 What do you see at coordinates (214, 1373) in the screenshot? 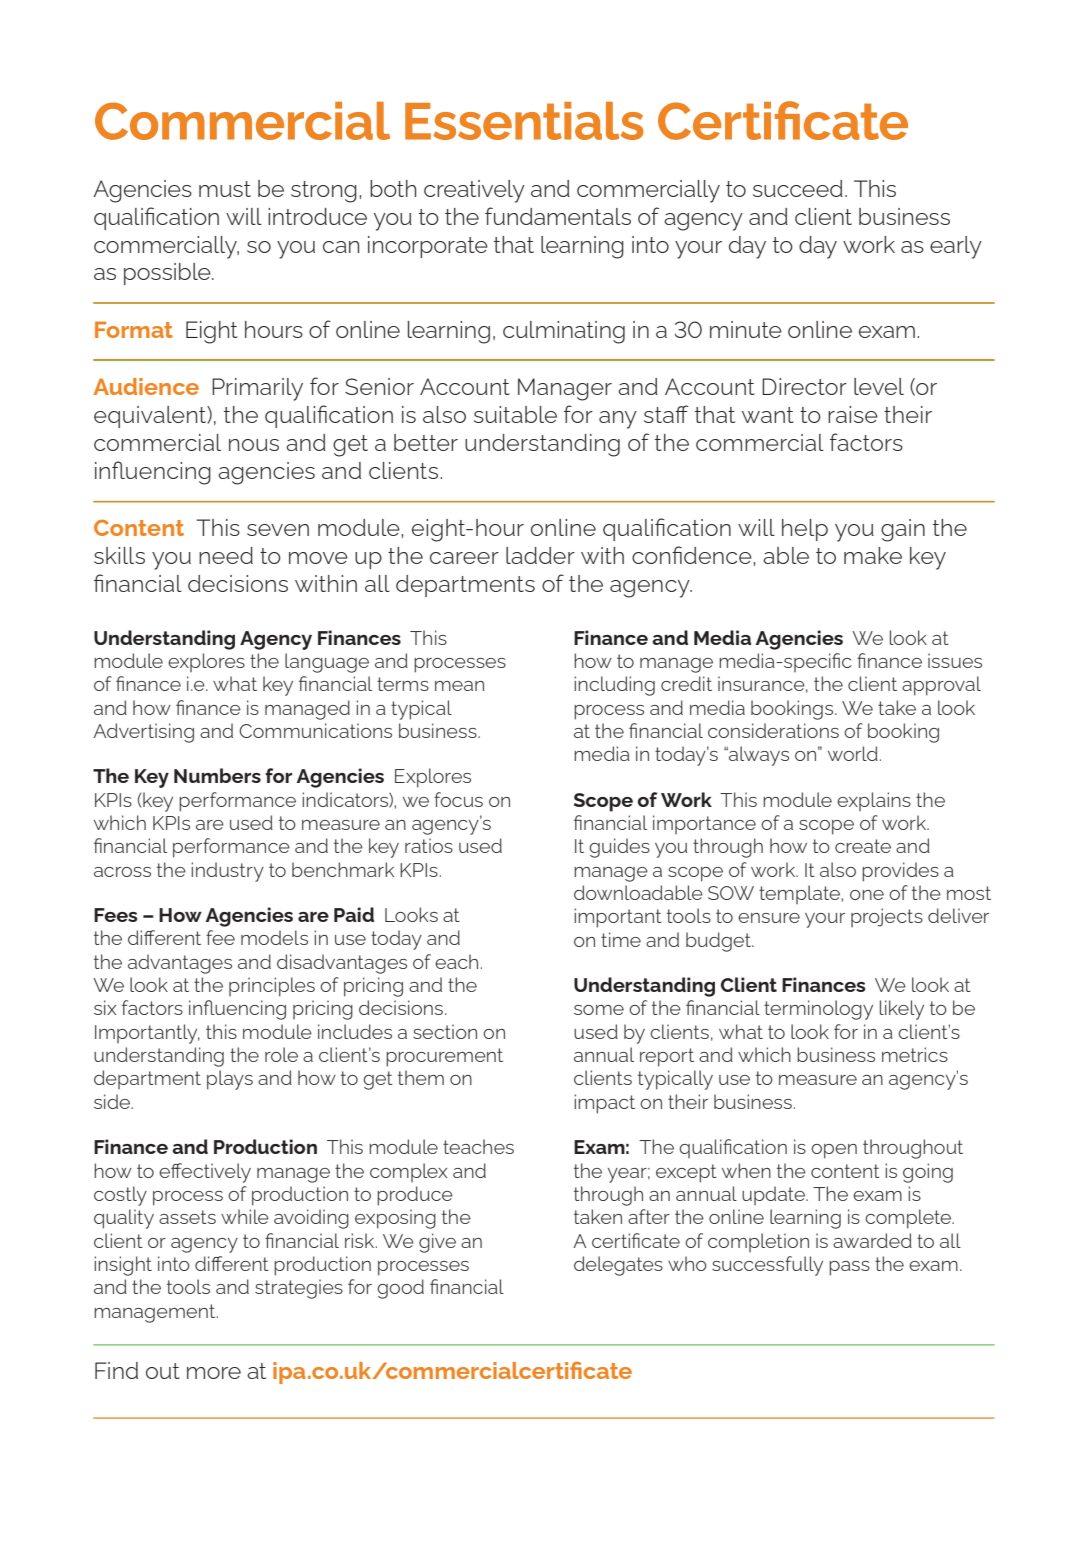
I see `more` at bounding box center [214, 1373].
